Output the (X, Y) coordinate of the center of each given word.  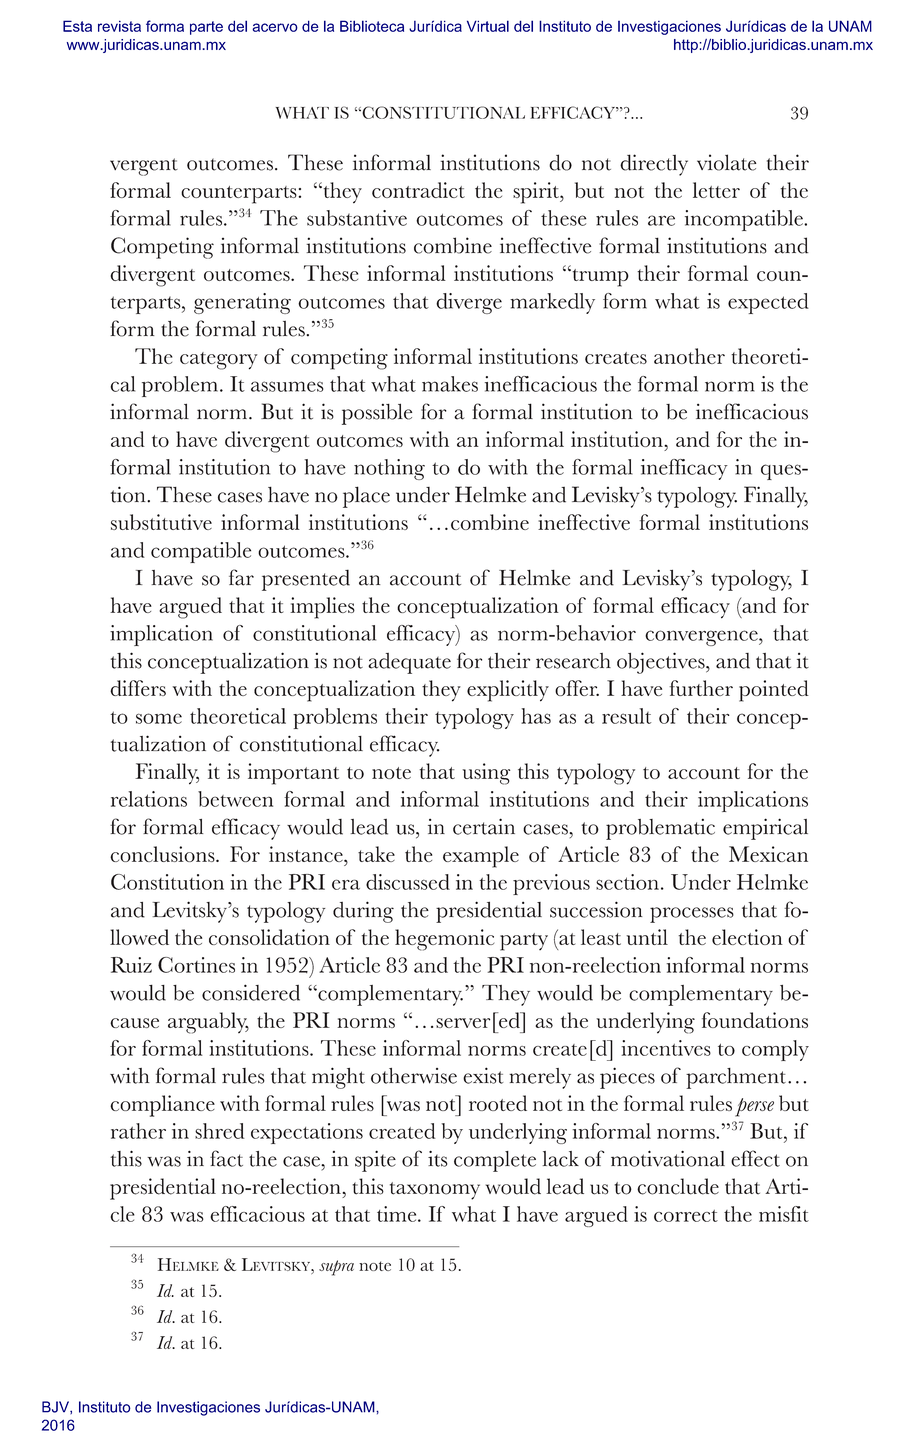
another (689, 356)
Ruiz (131, 965)
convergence (702, 638)
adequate (409, 663)
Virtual (488, 26)
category (219, 361)
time (398, 1214)
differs (138, 688)
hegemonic (444, 940)
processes (692, 915)
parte (206, 28)
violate (727, 162)
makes (450, 384)
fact (226, 1158)
